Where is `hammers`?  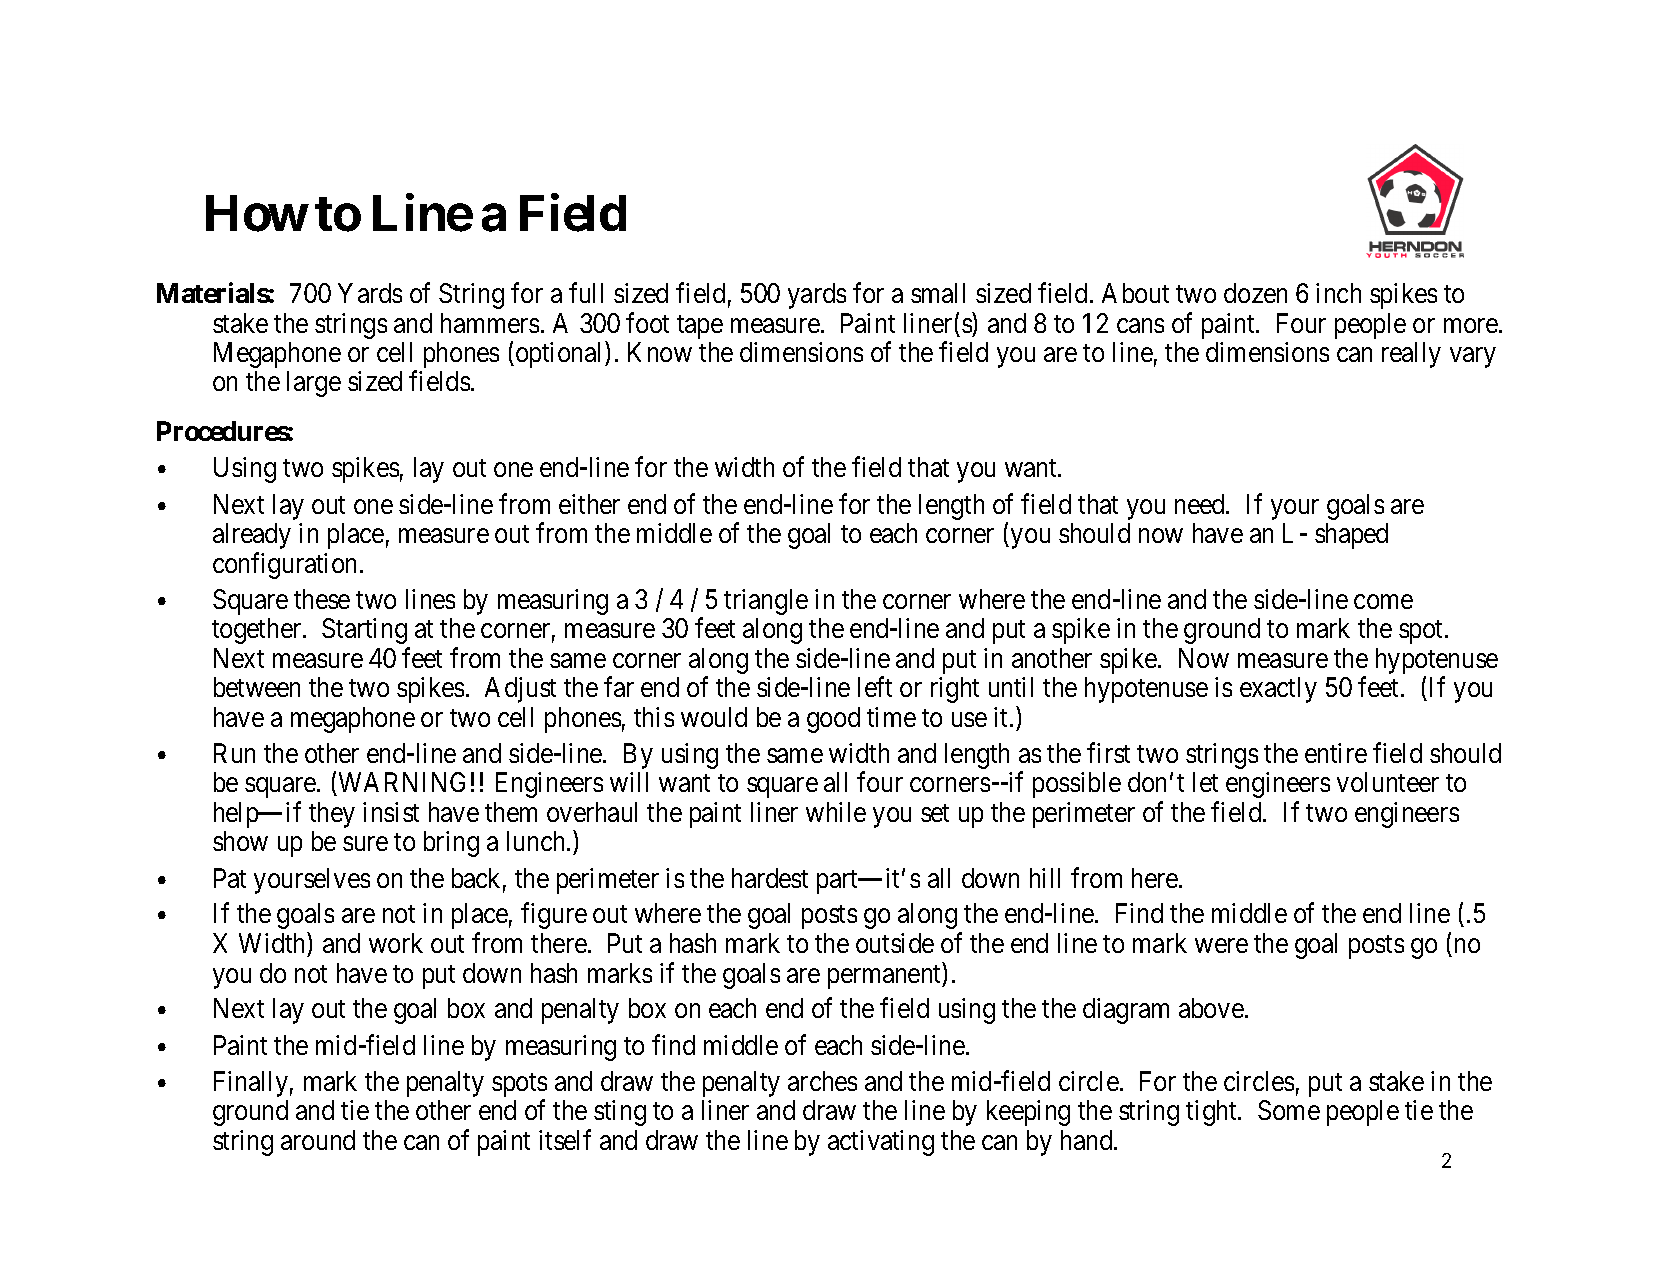 hammers is located at coordinates (490, 323).
